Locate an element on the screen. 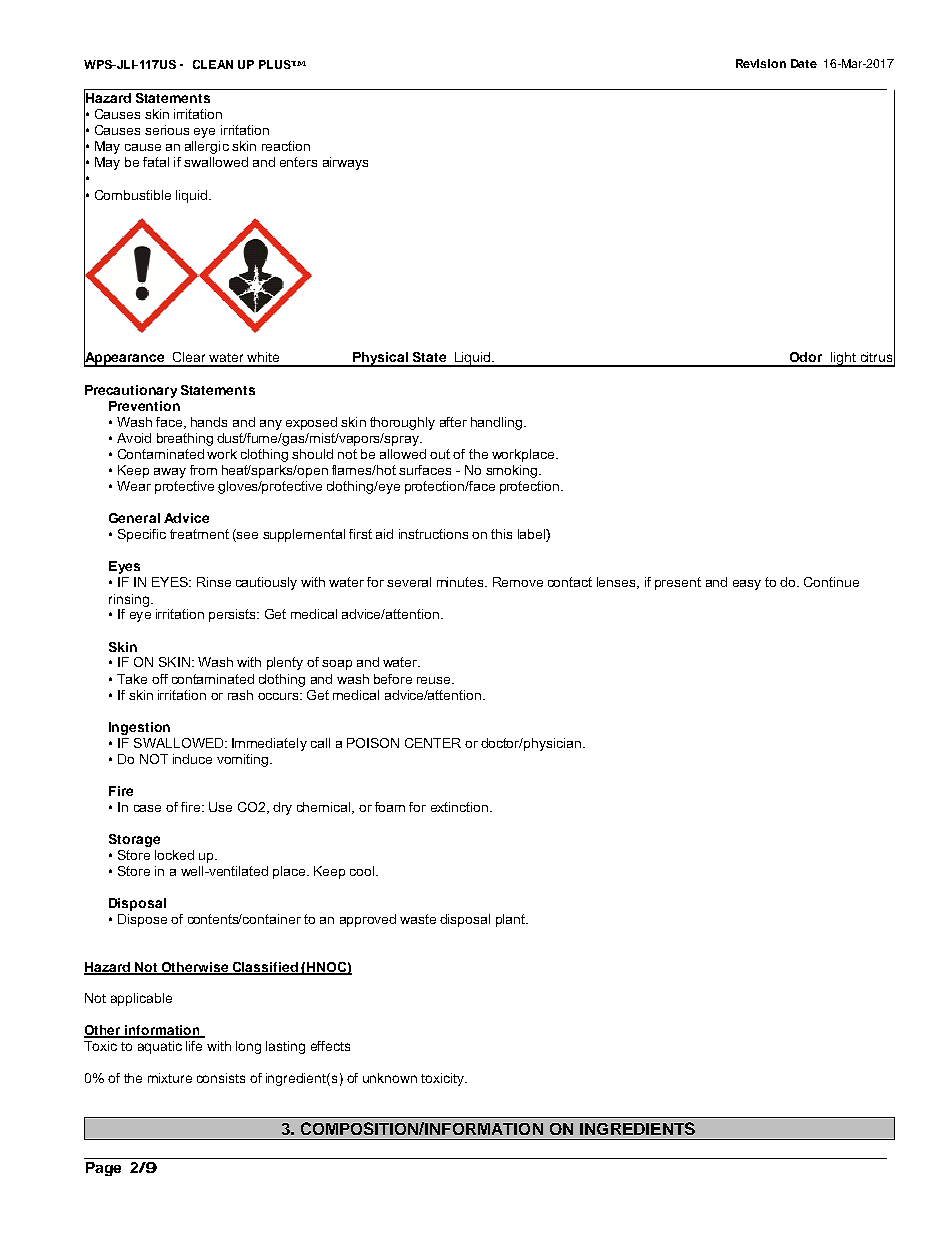 The width and height of the screenshot is (952, 1233). mixture is located at coordinates (170, 1078).
